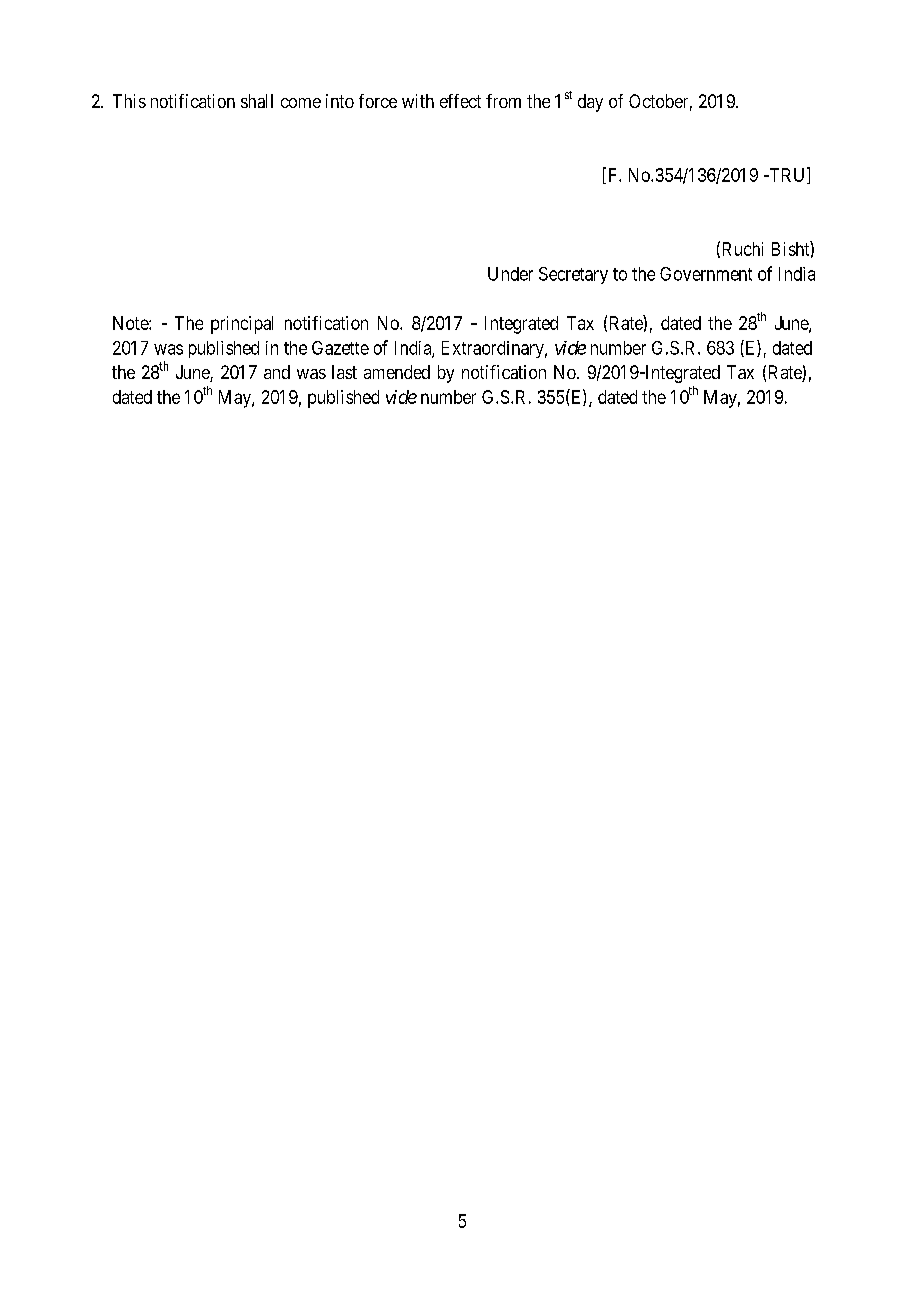  I want to click on Secretary, so click(573, 275).
